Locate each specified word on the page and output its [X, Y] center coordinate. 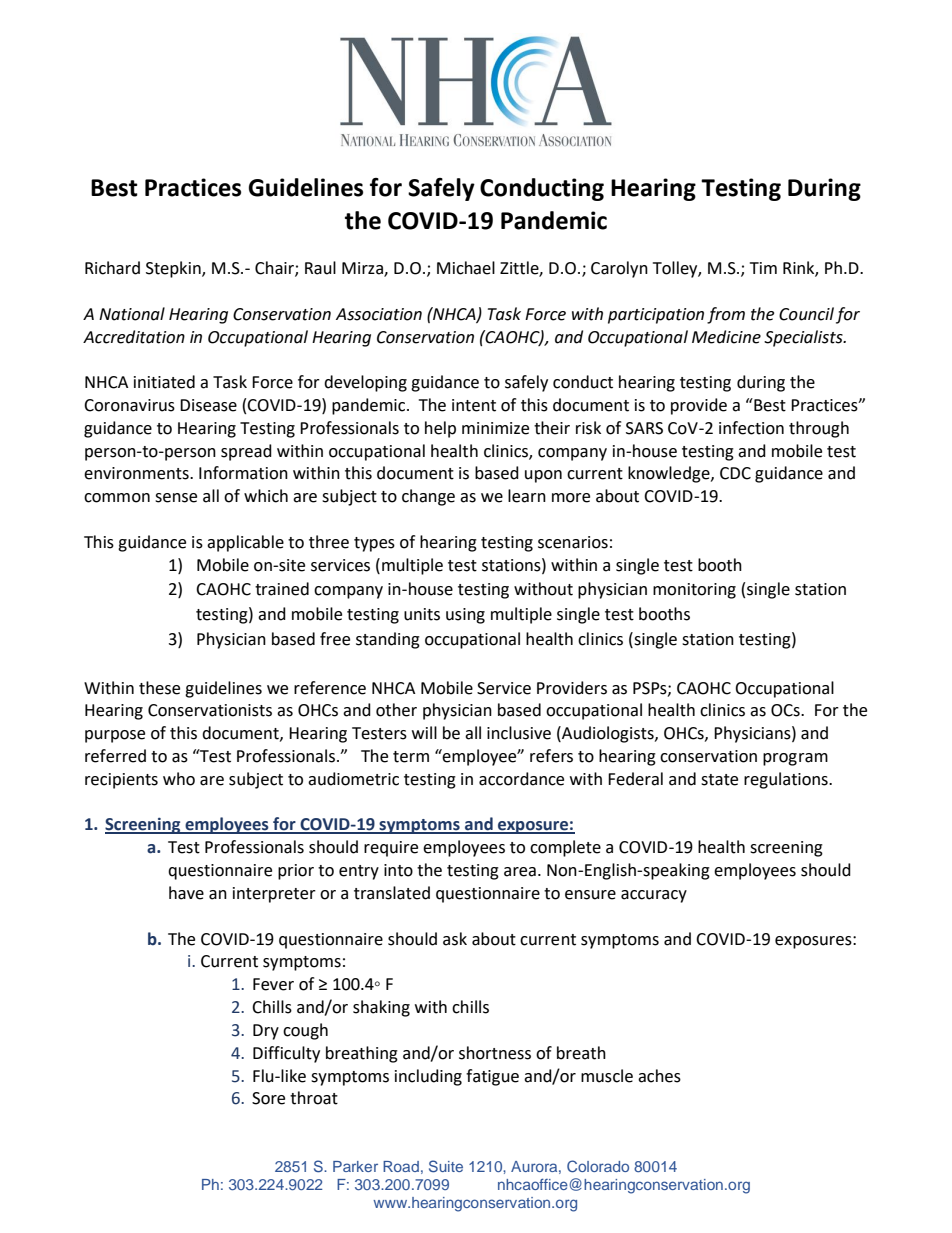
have [186, 893]
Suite [446, 1166]
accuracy [654, 896]
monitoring [694, 591]
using [465, 616]
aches [659, 1076]
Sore [268, 1098]
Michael [466, 268]
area [520, 872]
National [132, 314]
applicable [245, 543]
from [726, 315]
